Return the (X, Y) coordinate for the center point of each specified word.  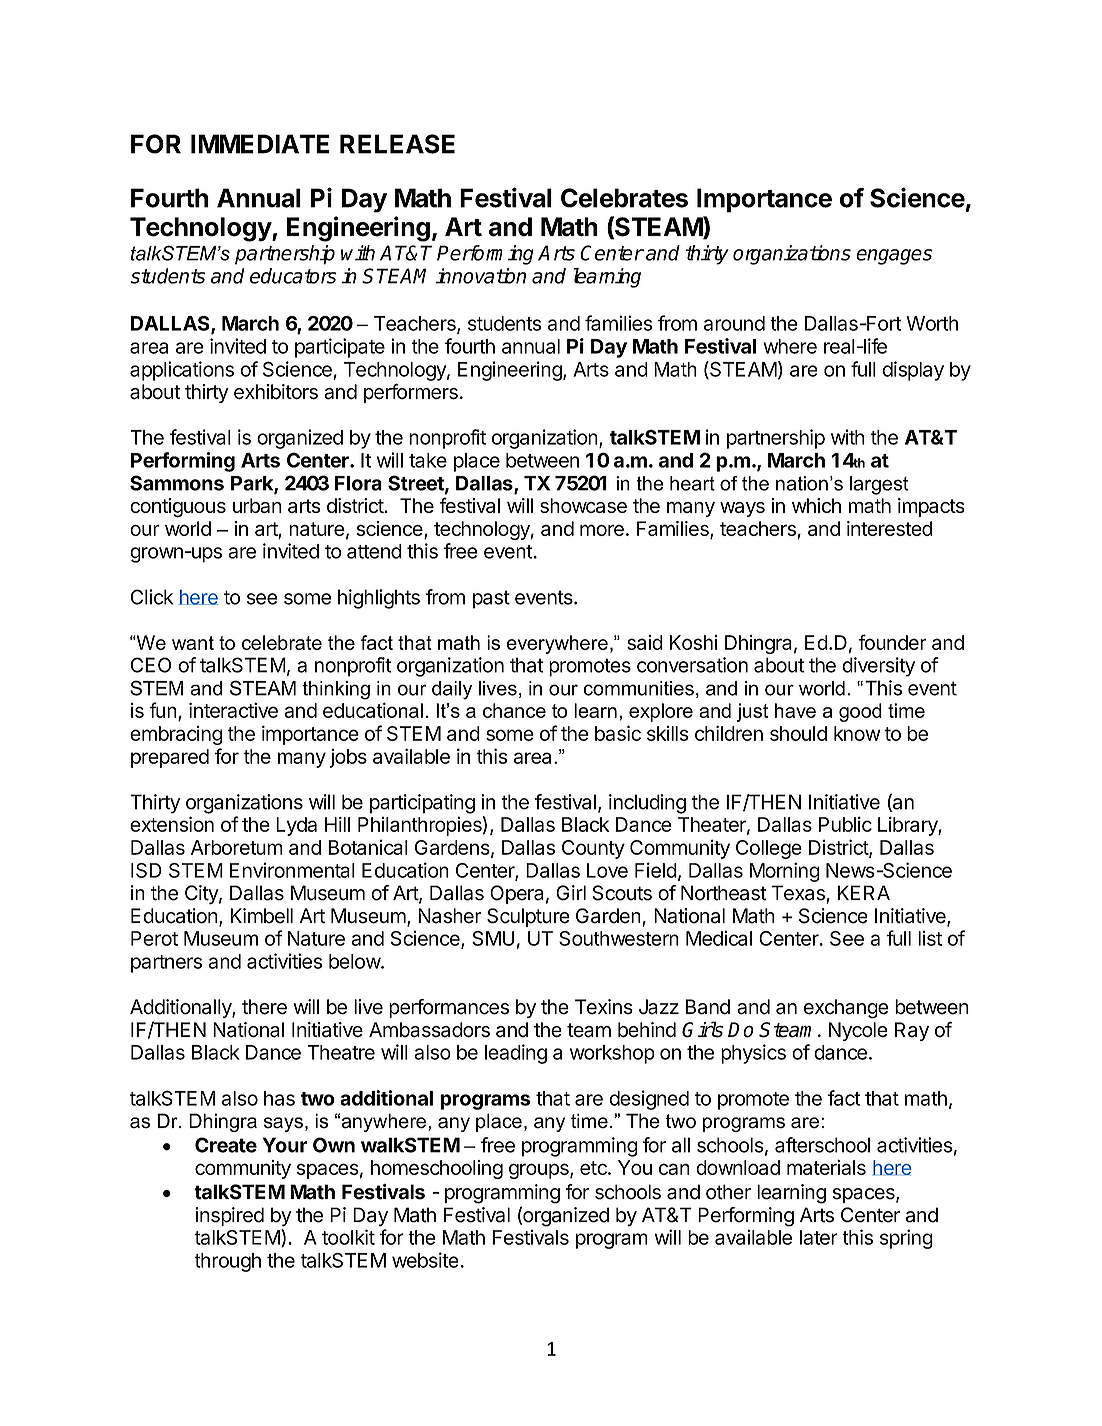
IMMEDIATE (260, 144)
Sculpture (528, 917)
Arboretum (237, 847)
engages (894, 257)
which (816, 505)
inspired (229, 1216)
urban (257, 505)
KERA (864, 892)
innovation (481, 276)
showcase (583, 505)
